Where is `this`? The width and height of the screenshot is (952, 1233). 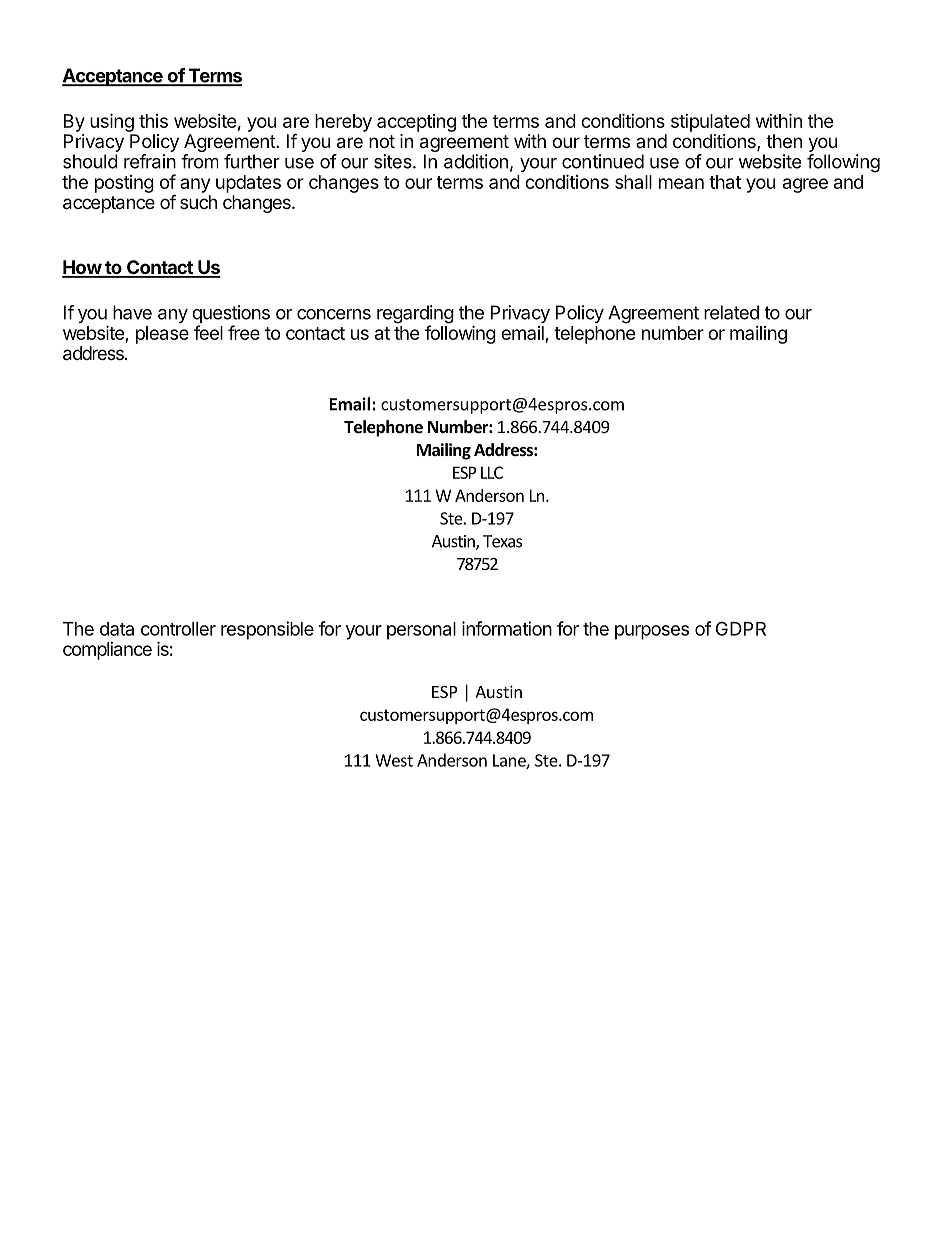 this is located at coordinates (153, 121).
